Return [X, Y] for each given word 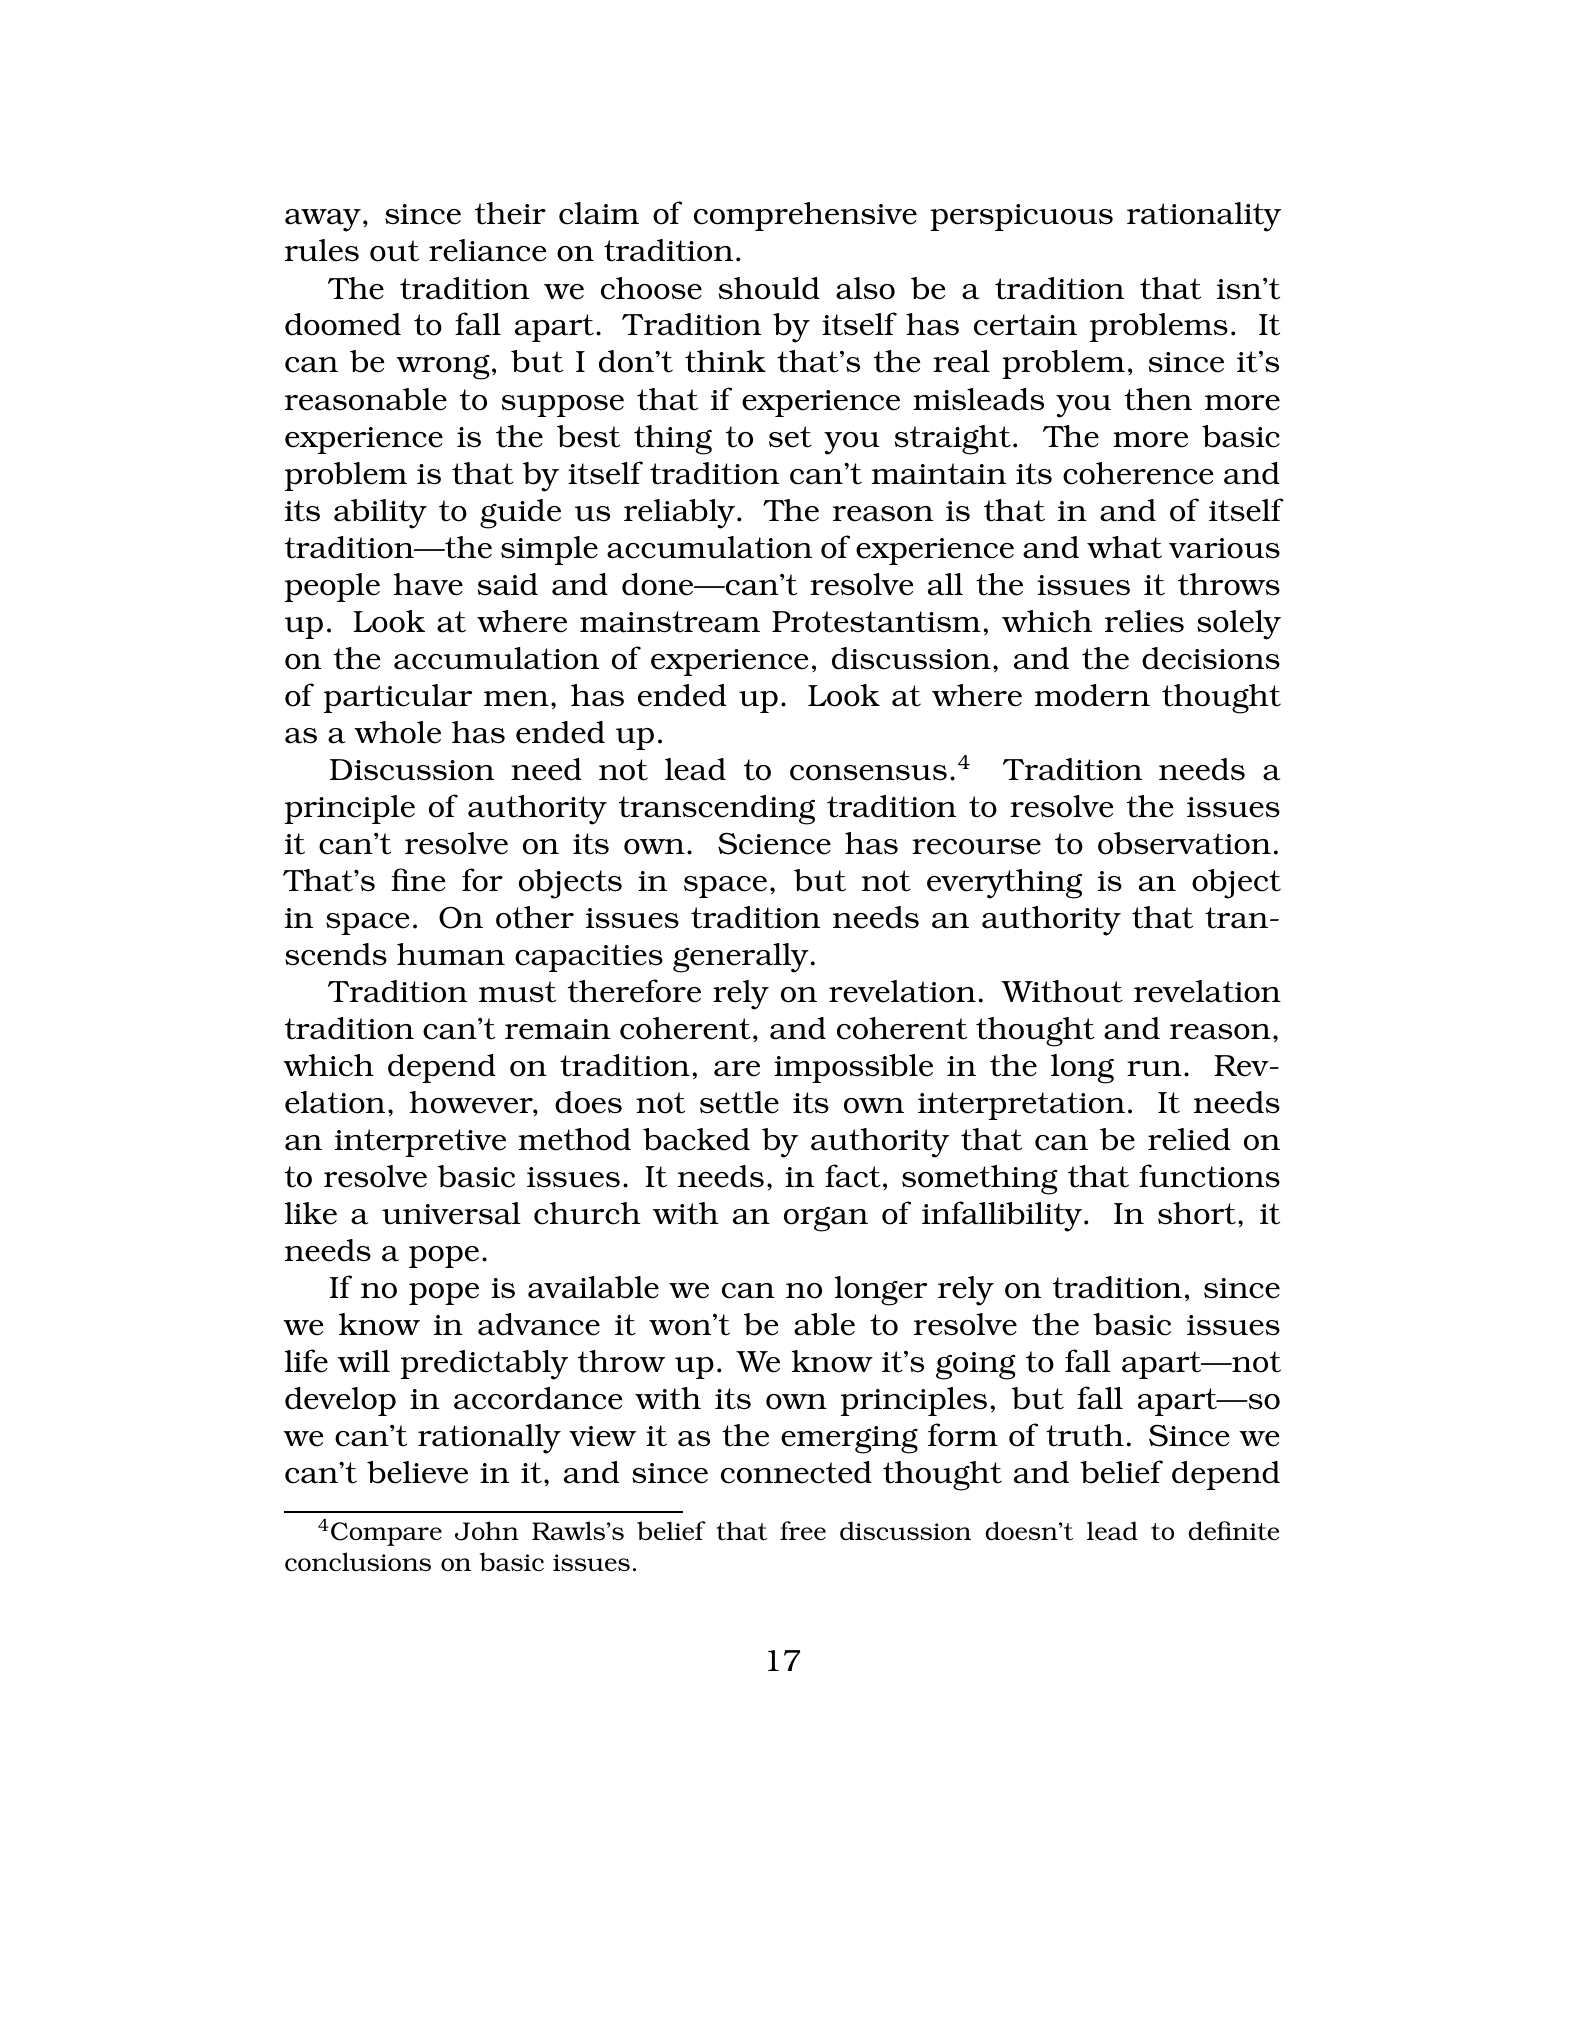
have [428, 584]
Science [774, 843]
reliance [487, 250]
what [1124, 547]
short [1197, 1213]
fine [418, 880]
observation [1184, 843]
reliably [679, 514]
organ [826, 1219]
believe [417, 1472]
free [803, 1531]
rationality [1204, 217]
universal [451, 1213]
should [769, 288]
